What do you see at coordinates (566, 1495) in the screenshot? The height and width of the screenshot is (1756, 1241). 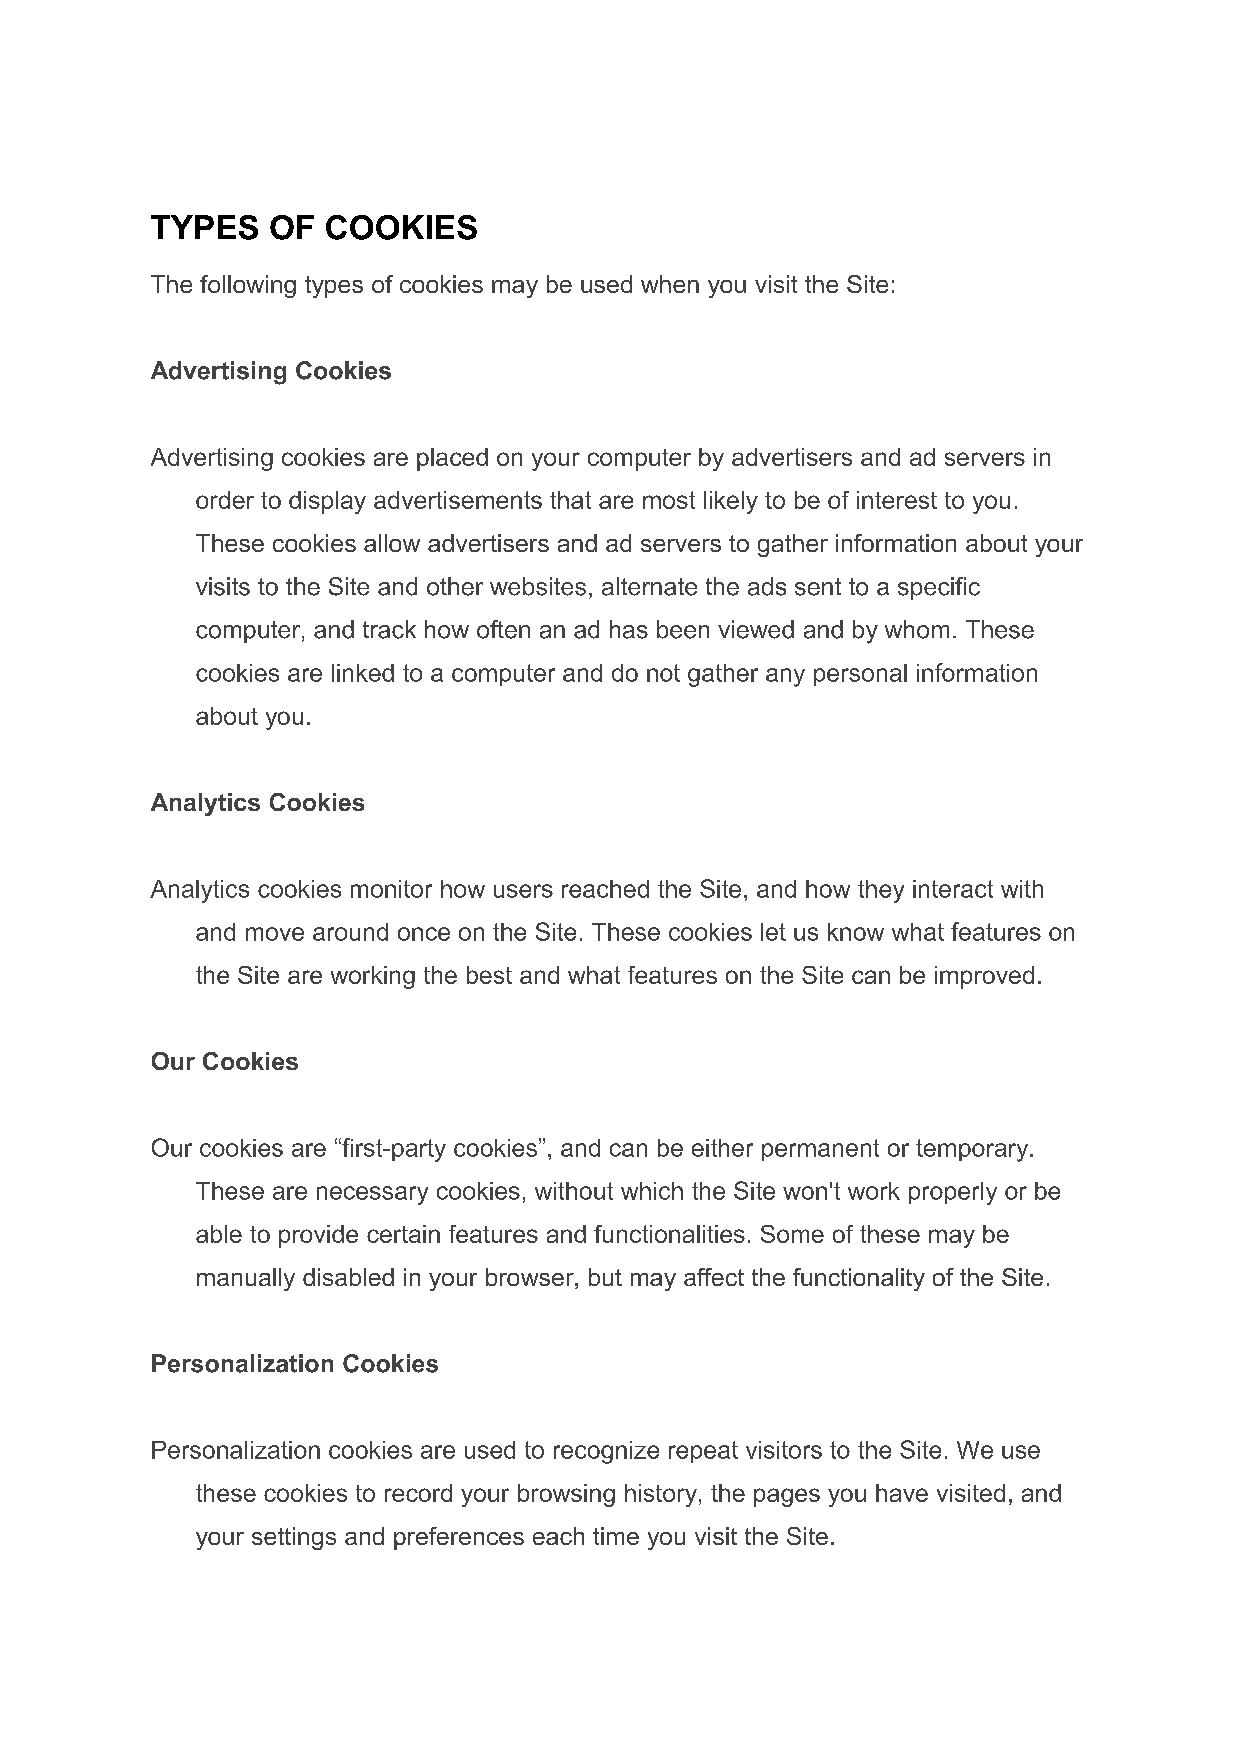 I see `browsing` at bounding box center [566, 1495].
